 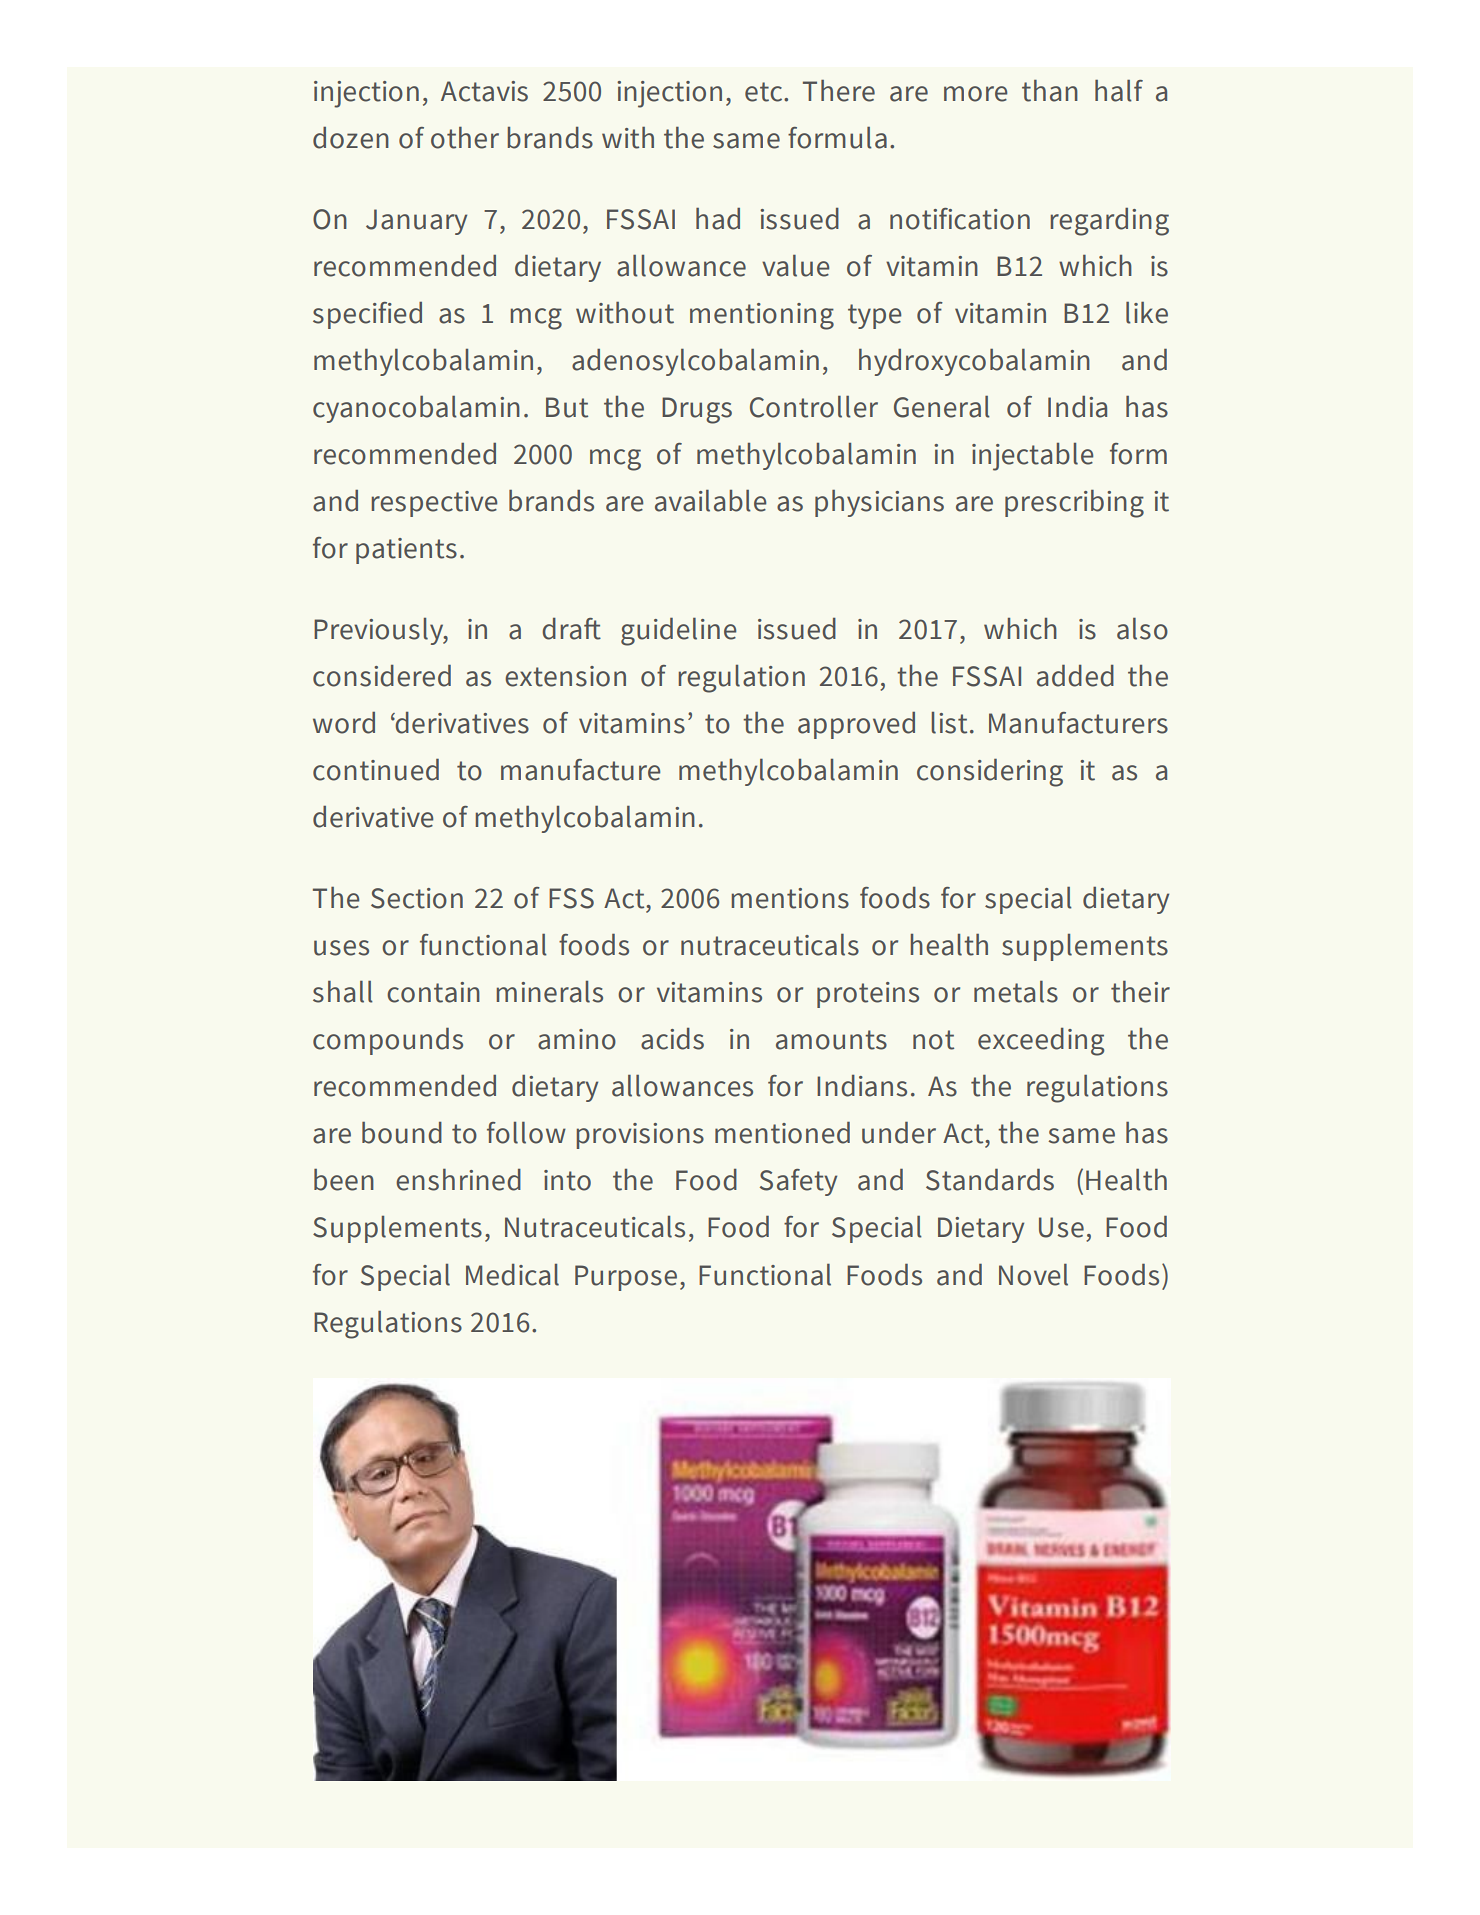 I want to click on etc, so click(x=765, y=92).
